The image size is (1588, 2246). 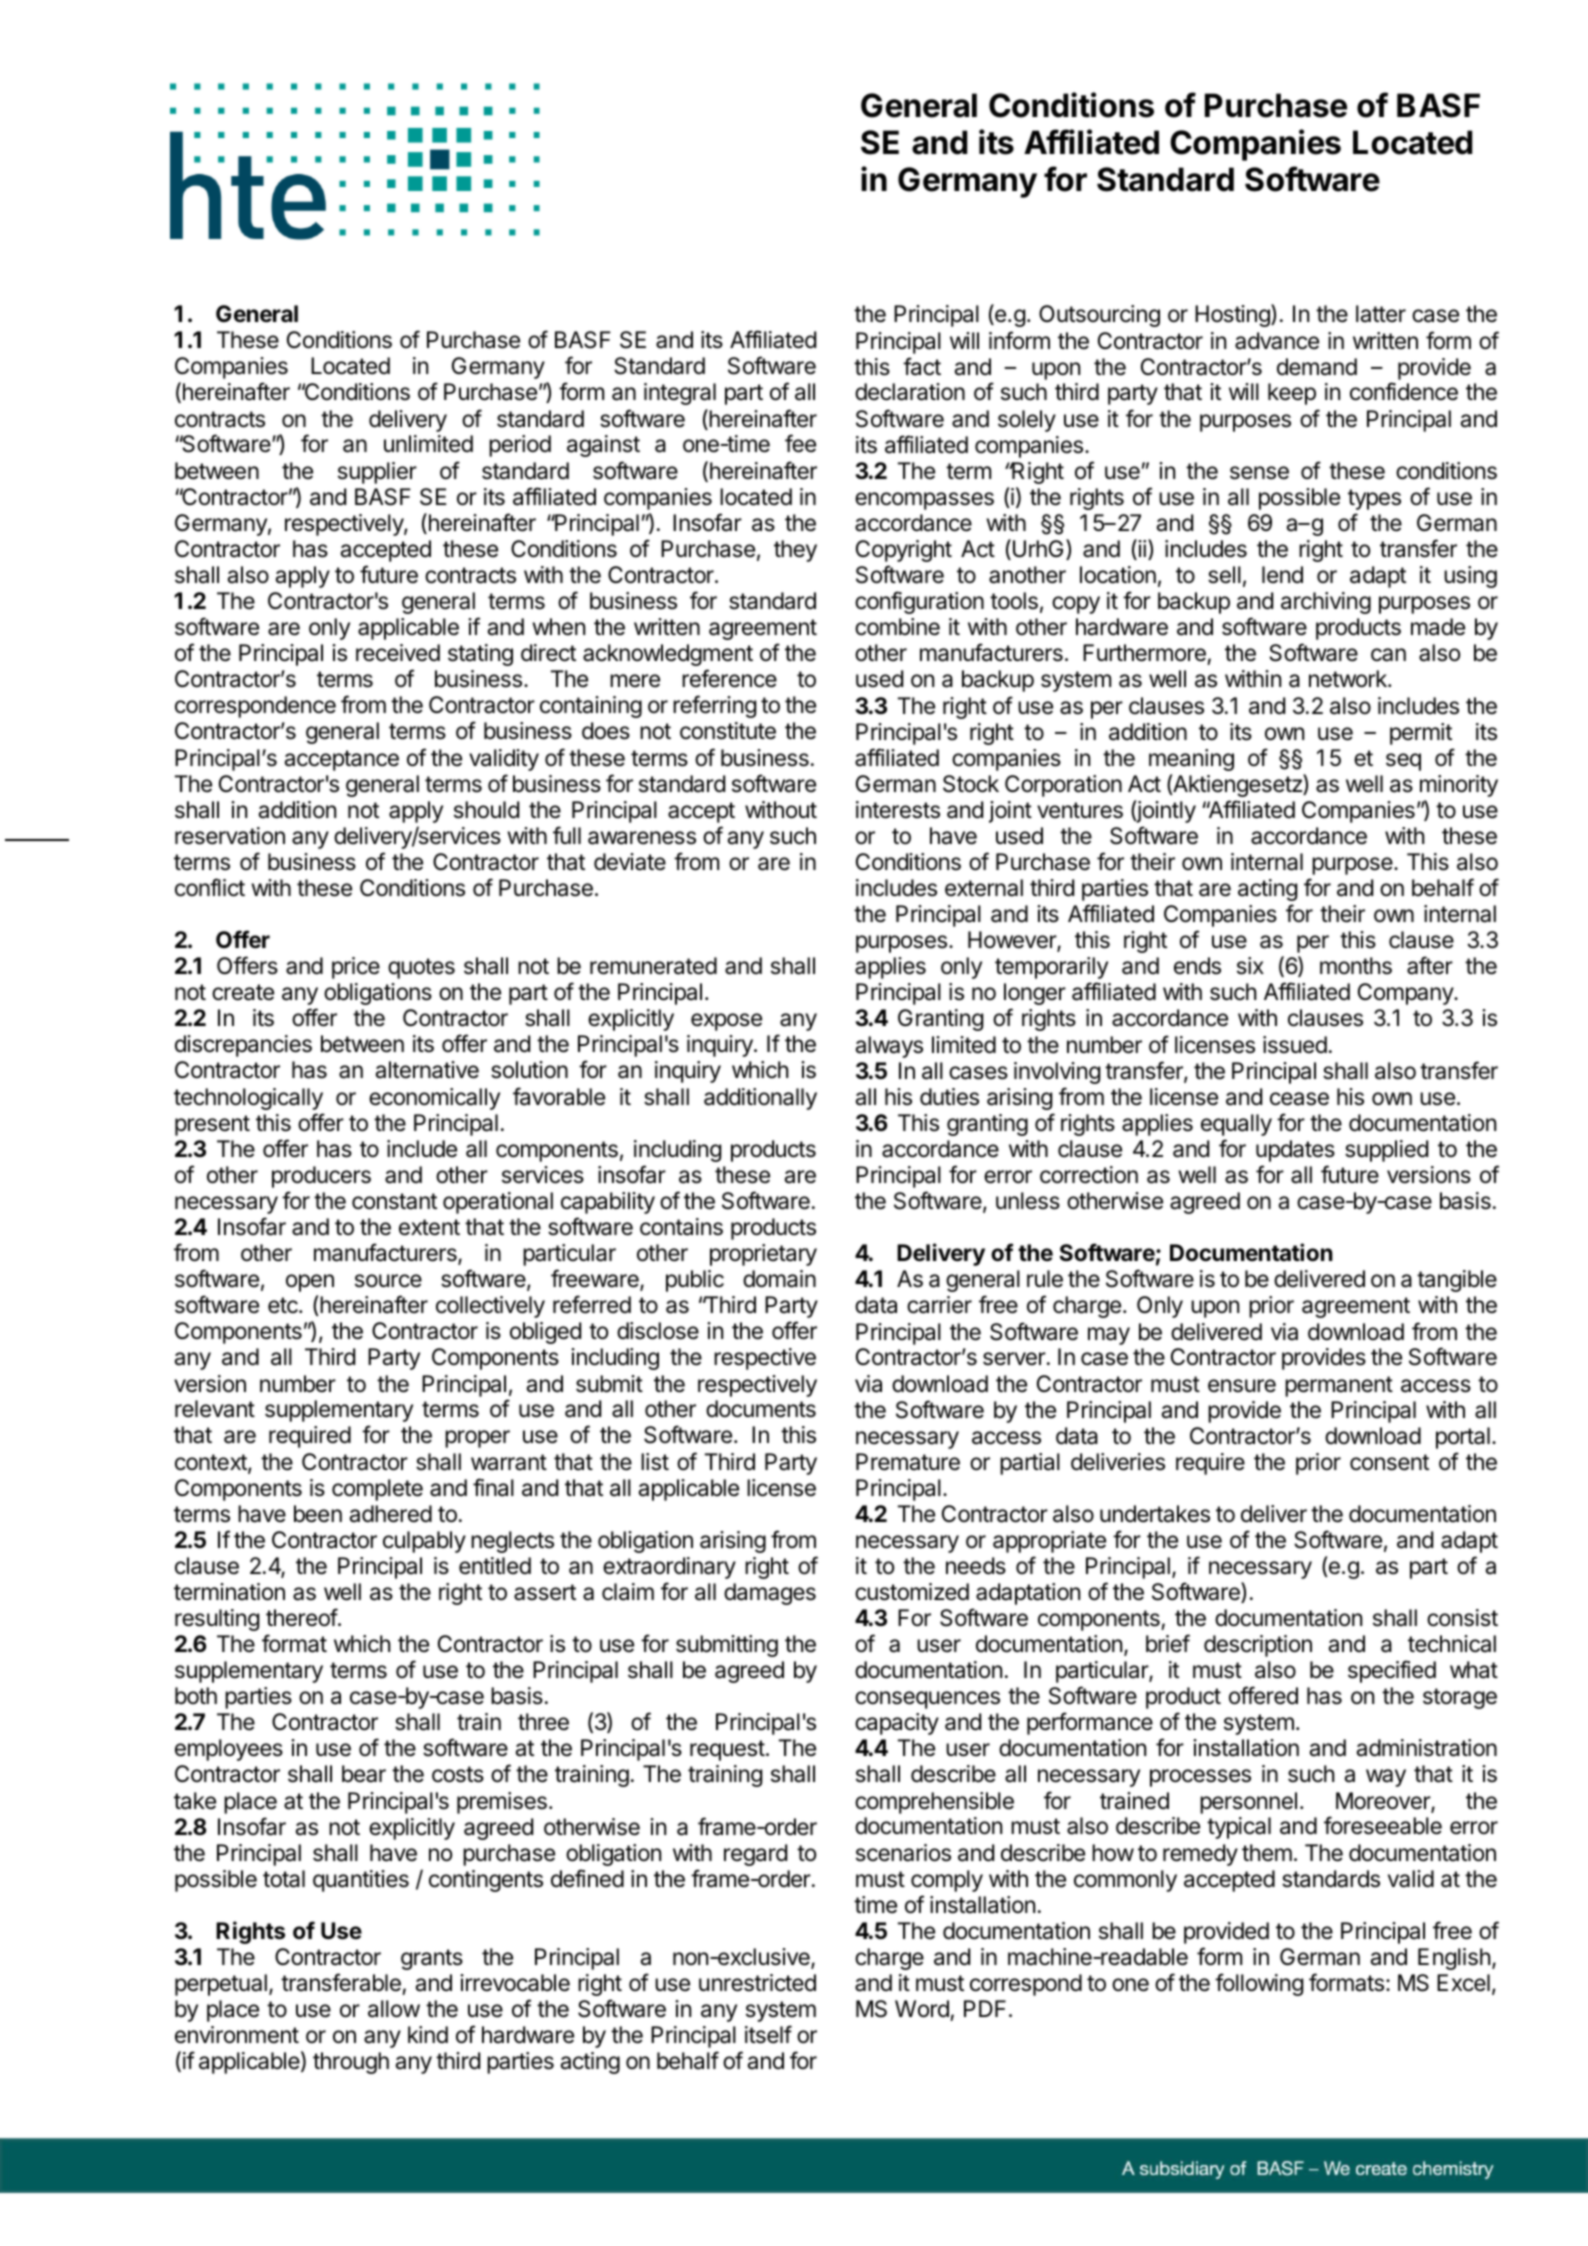 What do you see at coordinates (1339, 1386) in the screenshot?
I see `permanent` at bounding box center [1339, 1386].
